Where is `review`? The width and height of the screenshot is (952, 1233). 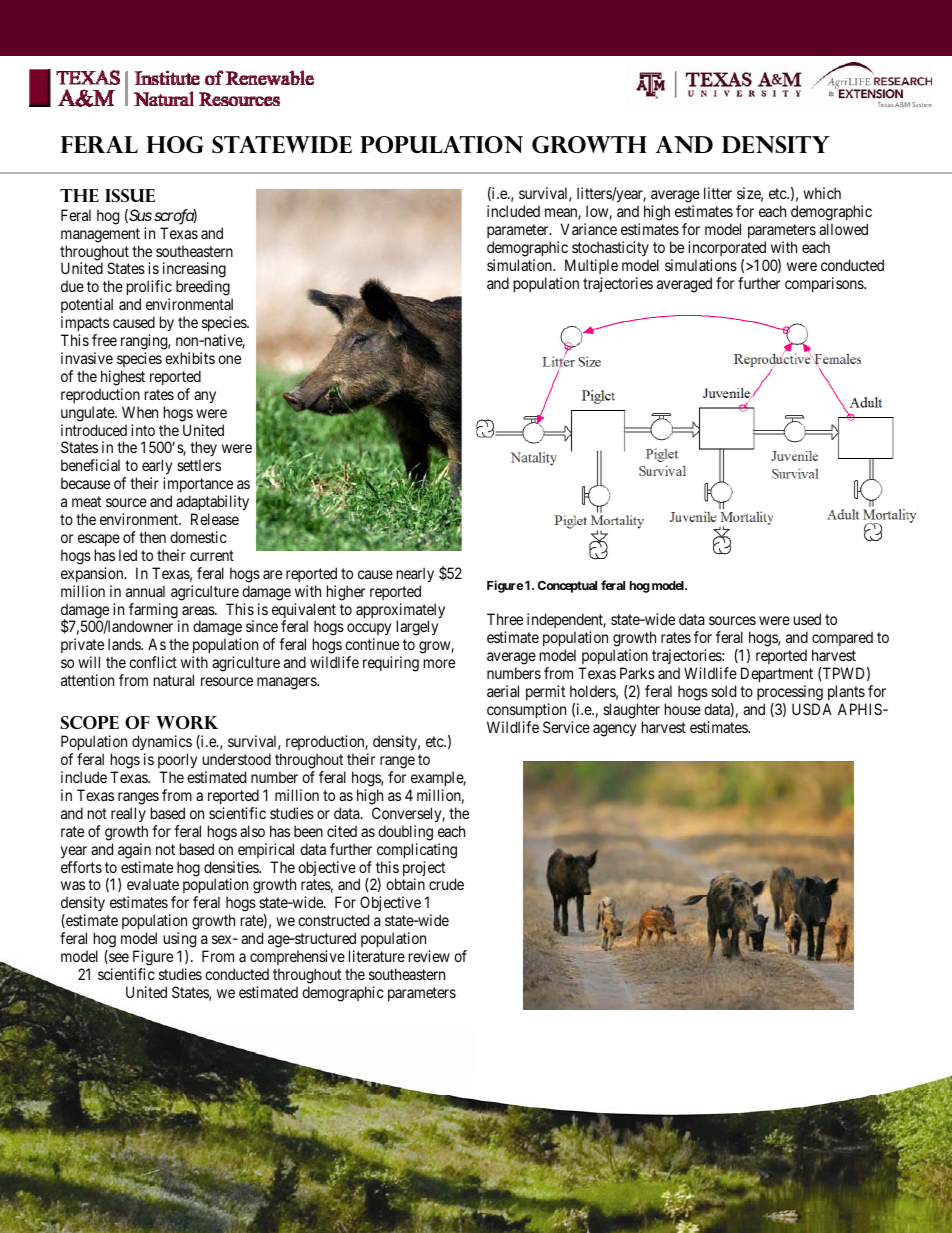 review is located at coordinates (429, 956).
